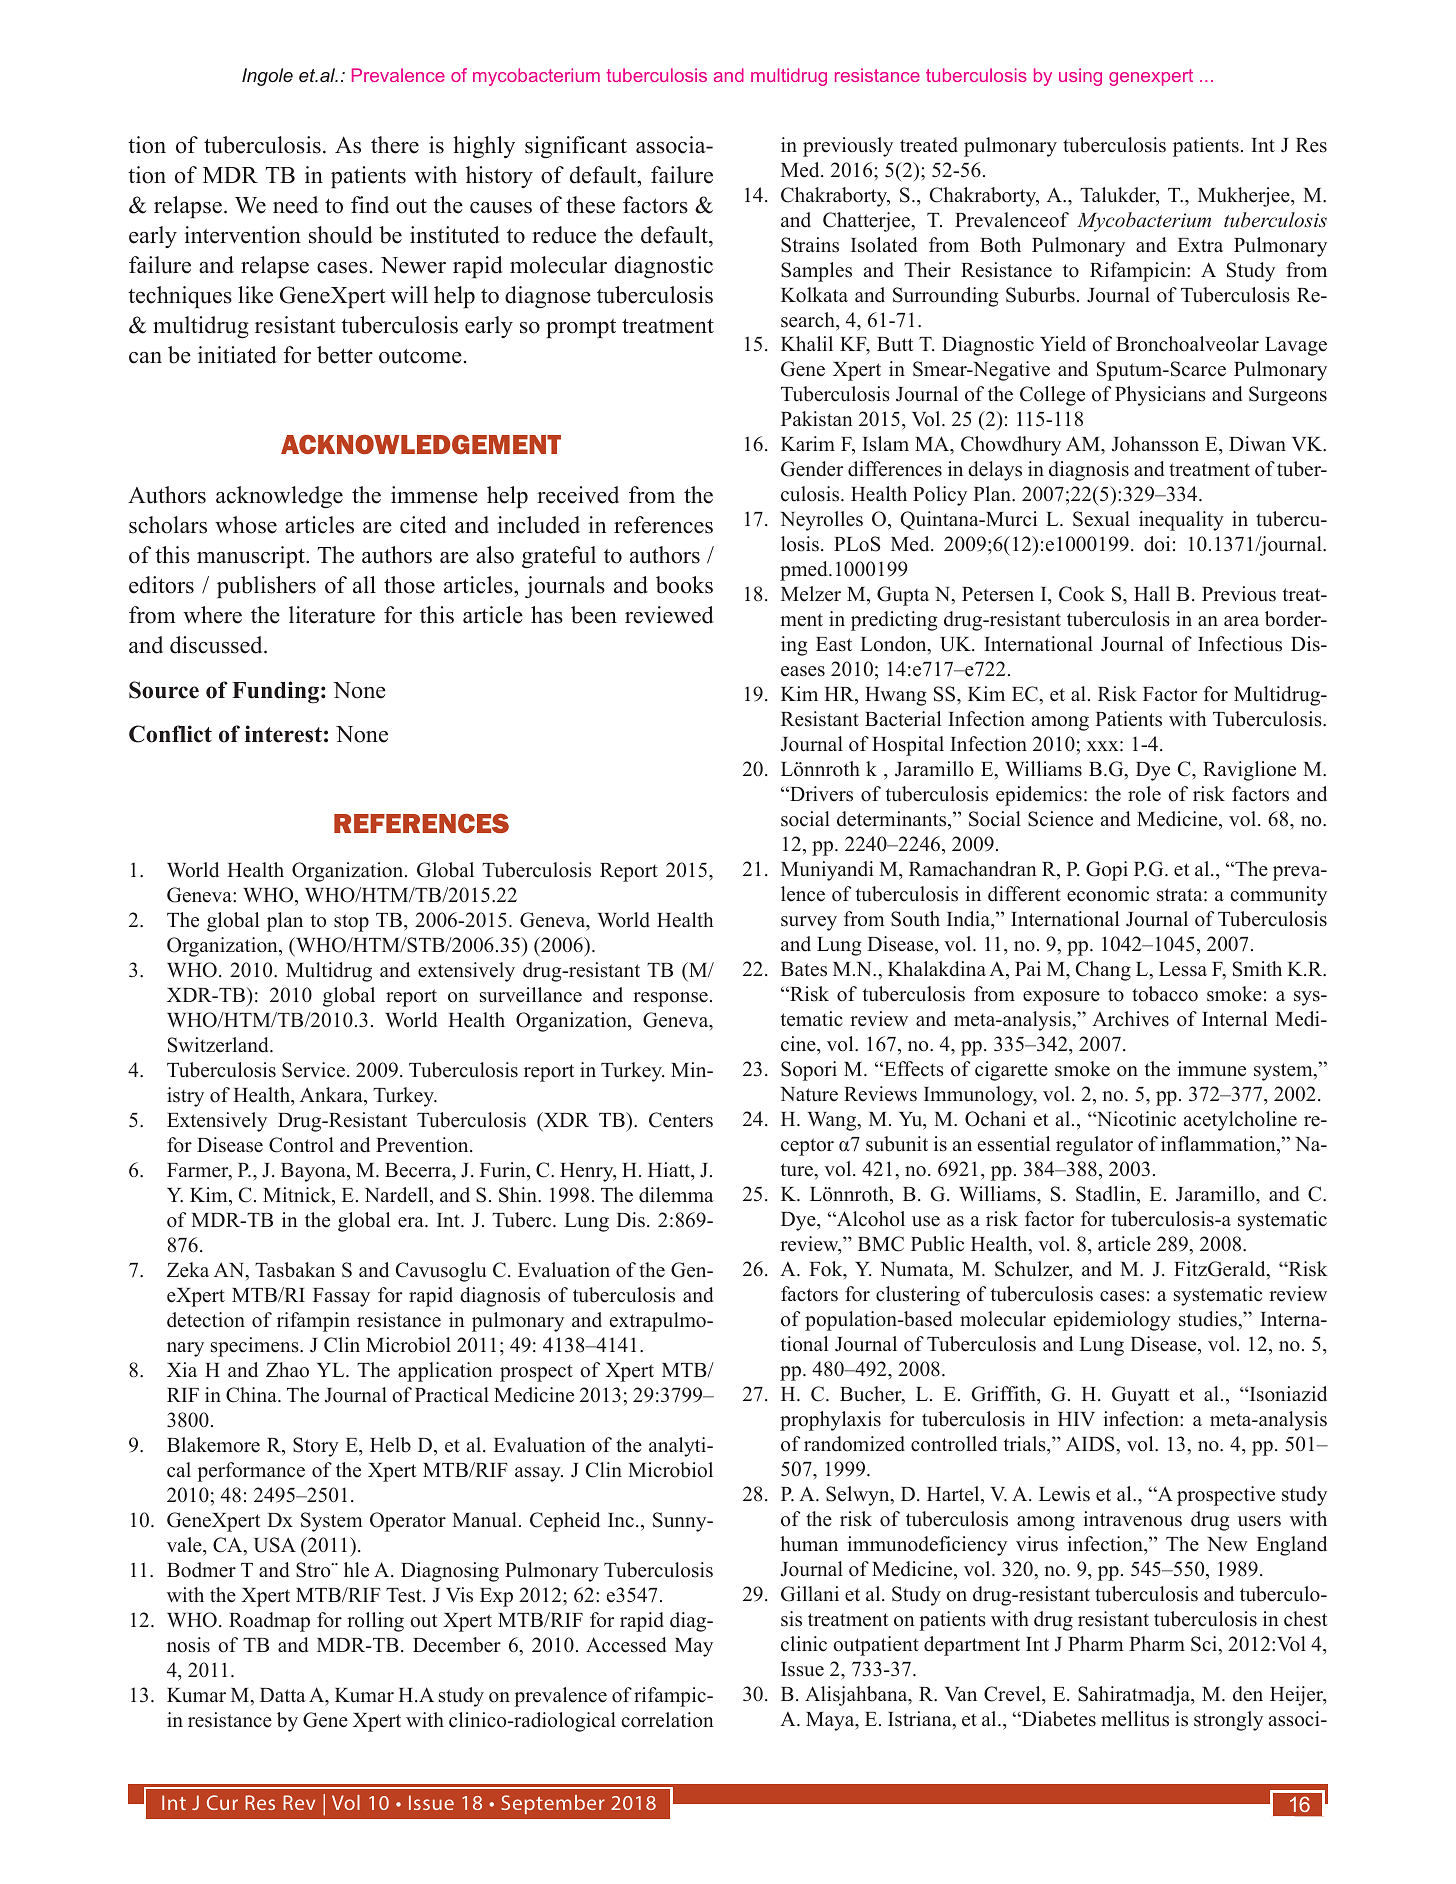 Image resolution: width=1456 pixels, height=1884 pixels. What do you see at coordinates (283, 1695) in the image?
I see `Datta` at bounding box center [283, 1695].
